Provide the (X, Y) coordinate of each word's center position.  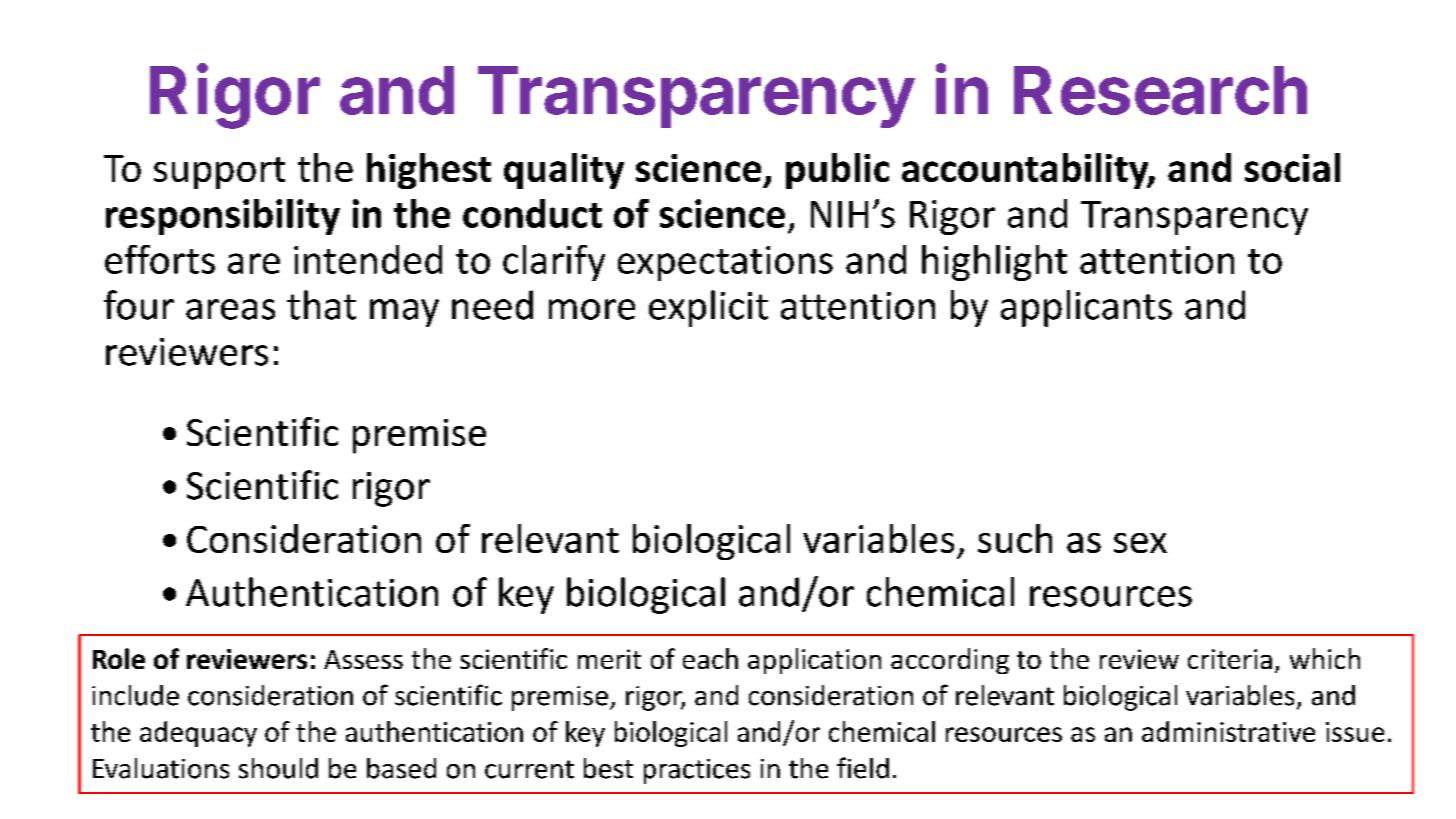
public (837, 171)
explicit (708, 308)
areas (230, 309)
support (219, 173)
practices (697, 771)
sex (1140, 543)
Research (1160, 90)
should (278, 768)
